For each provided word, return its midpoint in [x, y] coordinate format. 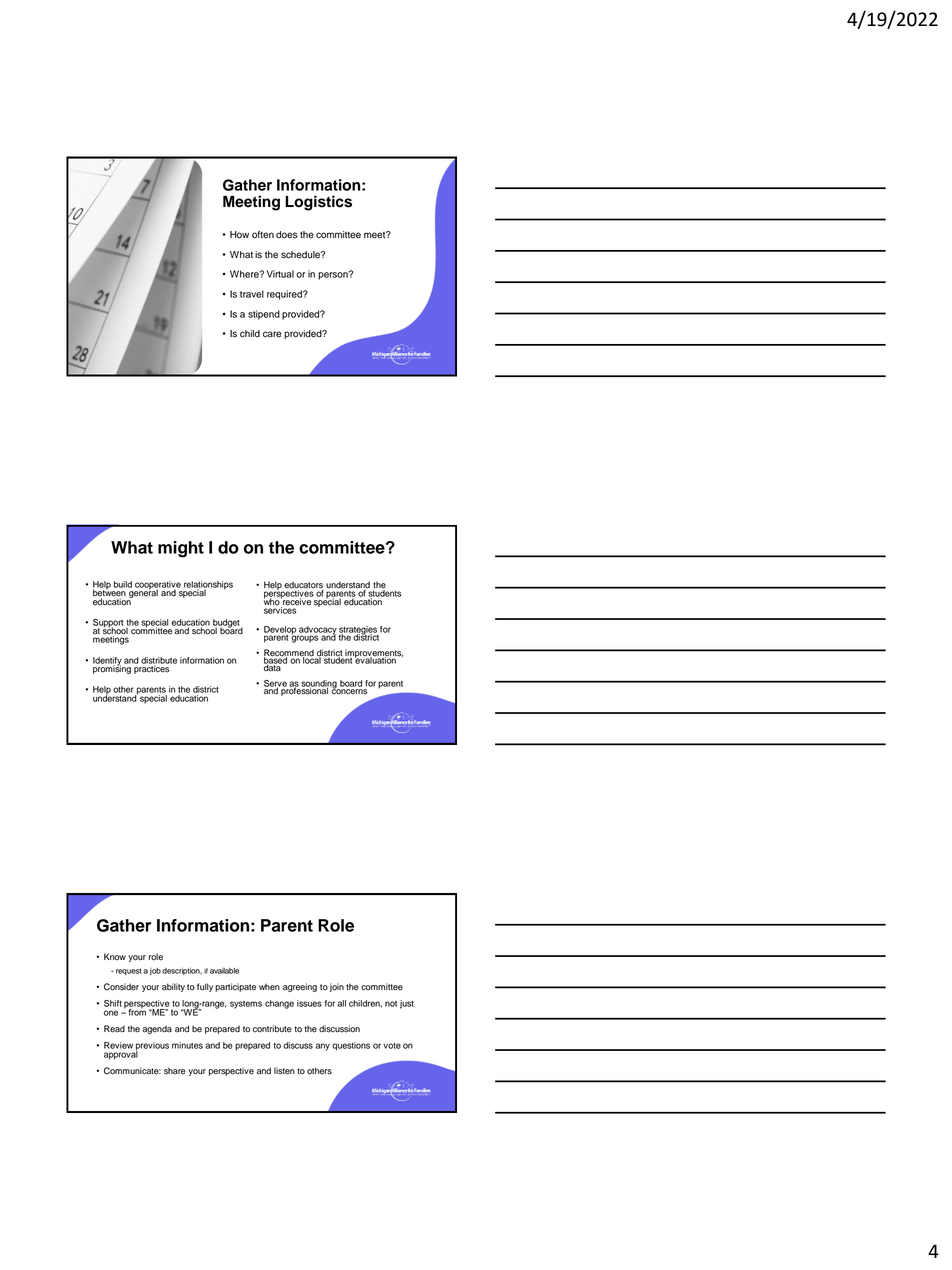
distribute [159, 661]
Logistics [318, 203]
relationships [207, 586]
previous [152, 1047]
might [181, 549]
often [263, 235]
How [239, 235]
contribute [272, 1029]
